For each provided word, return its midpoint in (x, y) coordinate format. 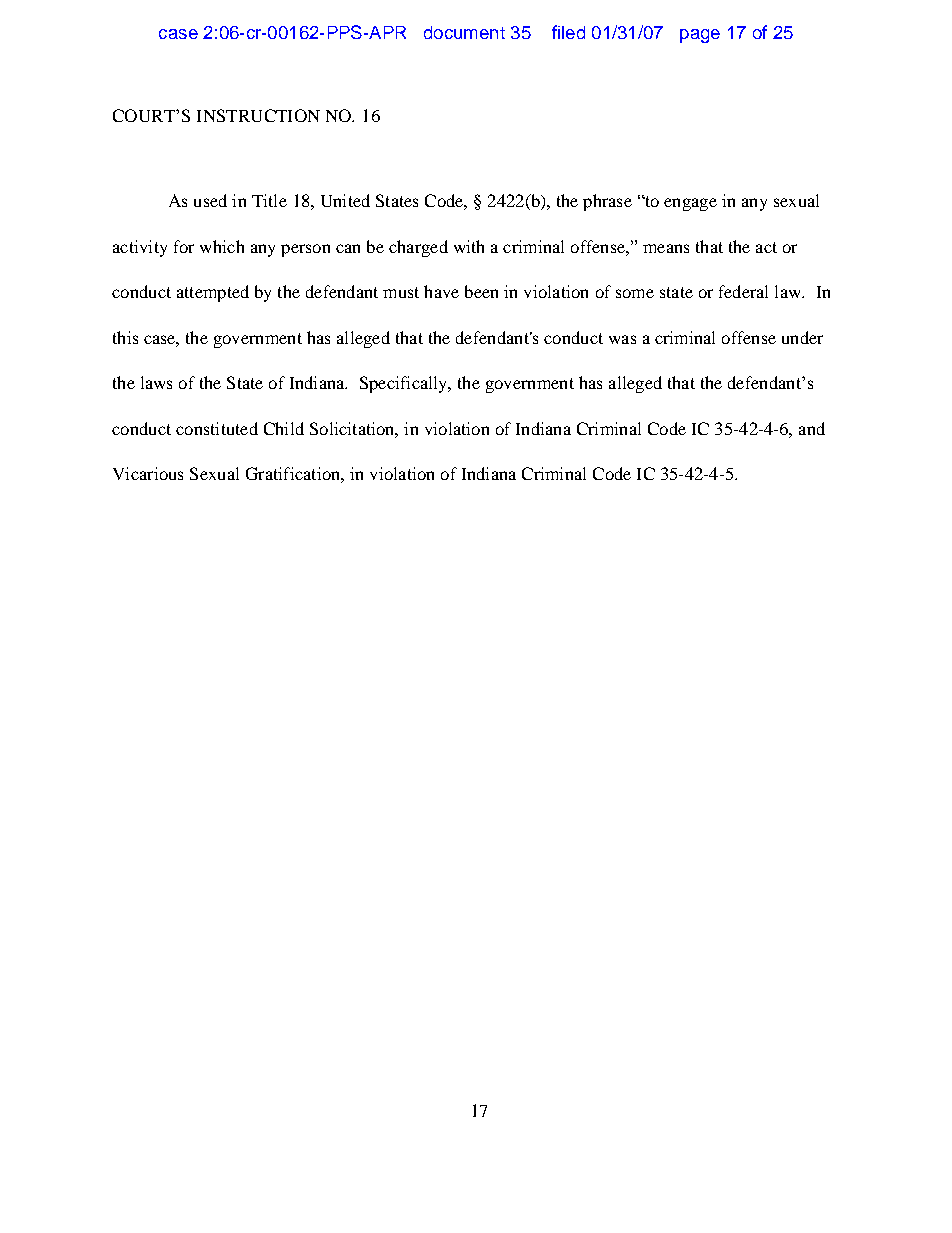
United (345, 200)
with (469, 246)
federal (743, 291)
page (700, 36)
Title (269, 200)
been (481, 291)
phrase (607, 202)
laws (156, 382)
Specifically (405, 384)
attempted (213, 293)
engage (690, 204)
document (464, 32)
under (802, 337)
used (210, 200)
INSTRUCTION (258, 115)
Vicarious (148, 473)
